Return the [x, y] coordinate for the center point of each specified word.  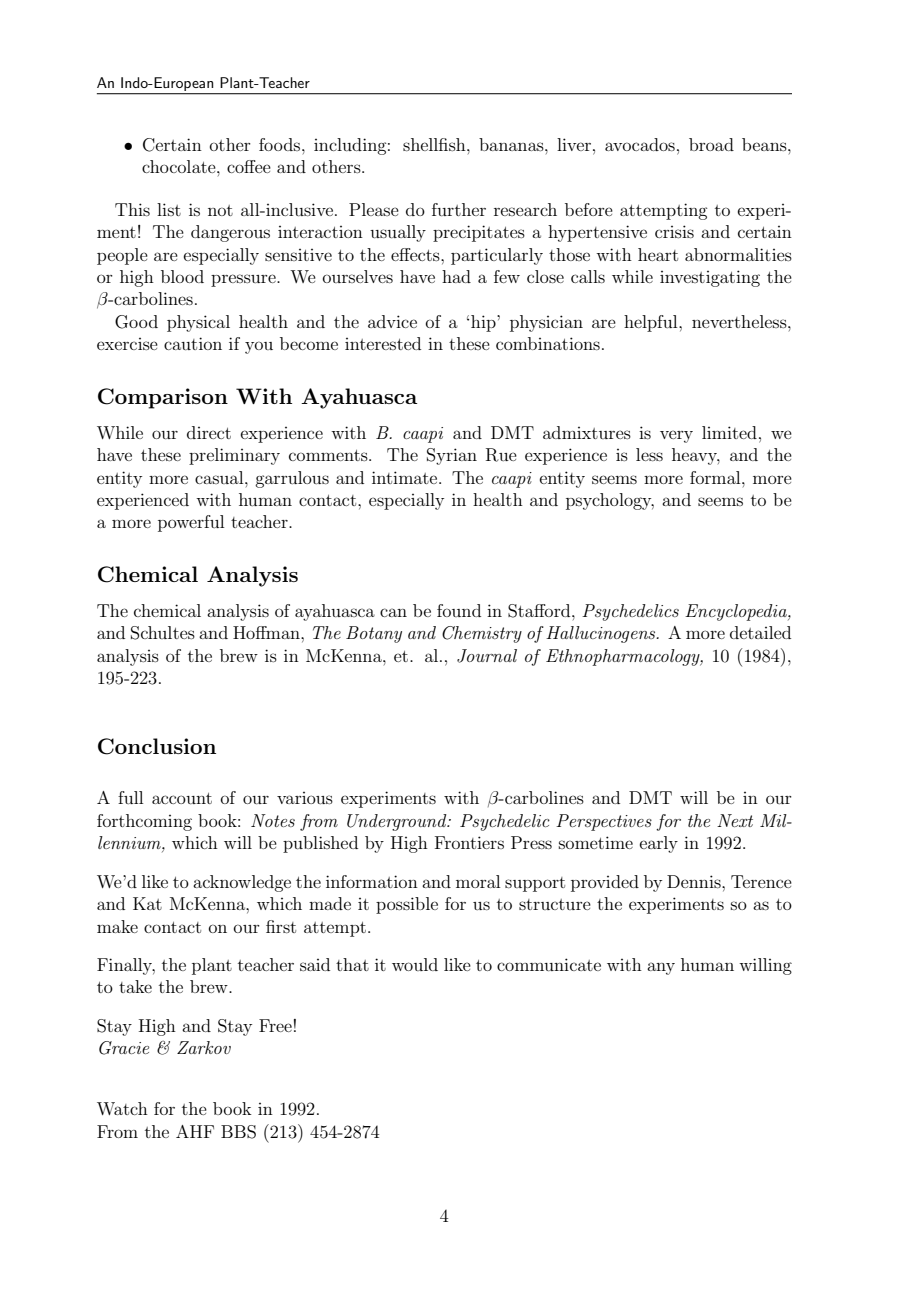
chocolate [180, 166]
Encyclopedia [737, 612]
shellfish [435, 144]
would [415, 964]
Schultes [163, 633]
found [459, 610]
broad [711, 144]
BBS [238, 1132]
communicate [549, 964]
